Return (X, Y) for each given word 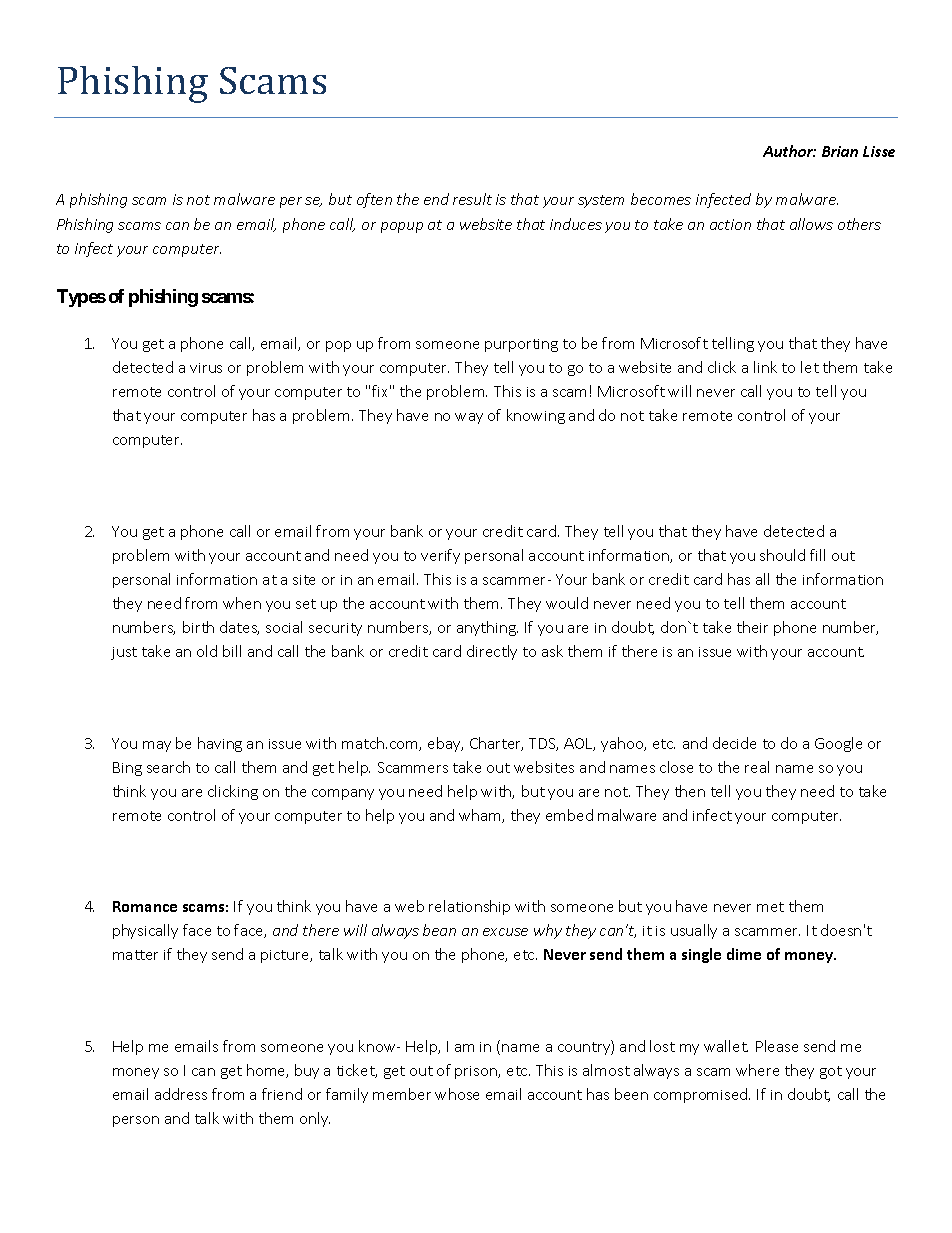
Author (789, 151)
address (181, 1094)
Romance (145, 906)
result (472, 199)
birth (198, 627)
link (765, 367)
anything (487, 628)
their (752, 627)
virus (206, 368)
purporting (521, 345)
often (374, 200)
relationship (469, 907)
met (770, 907)
